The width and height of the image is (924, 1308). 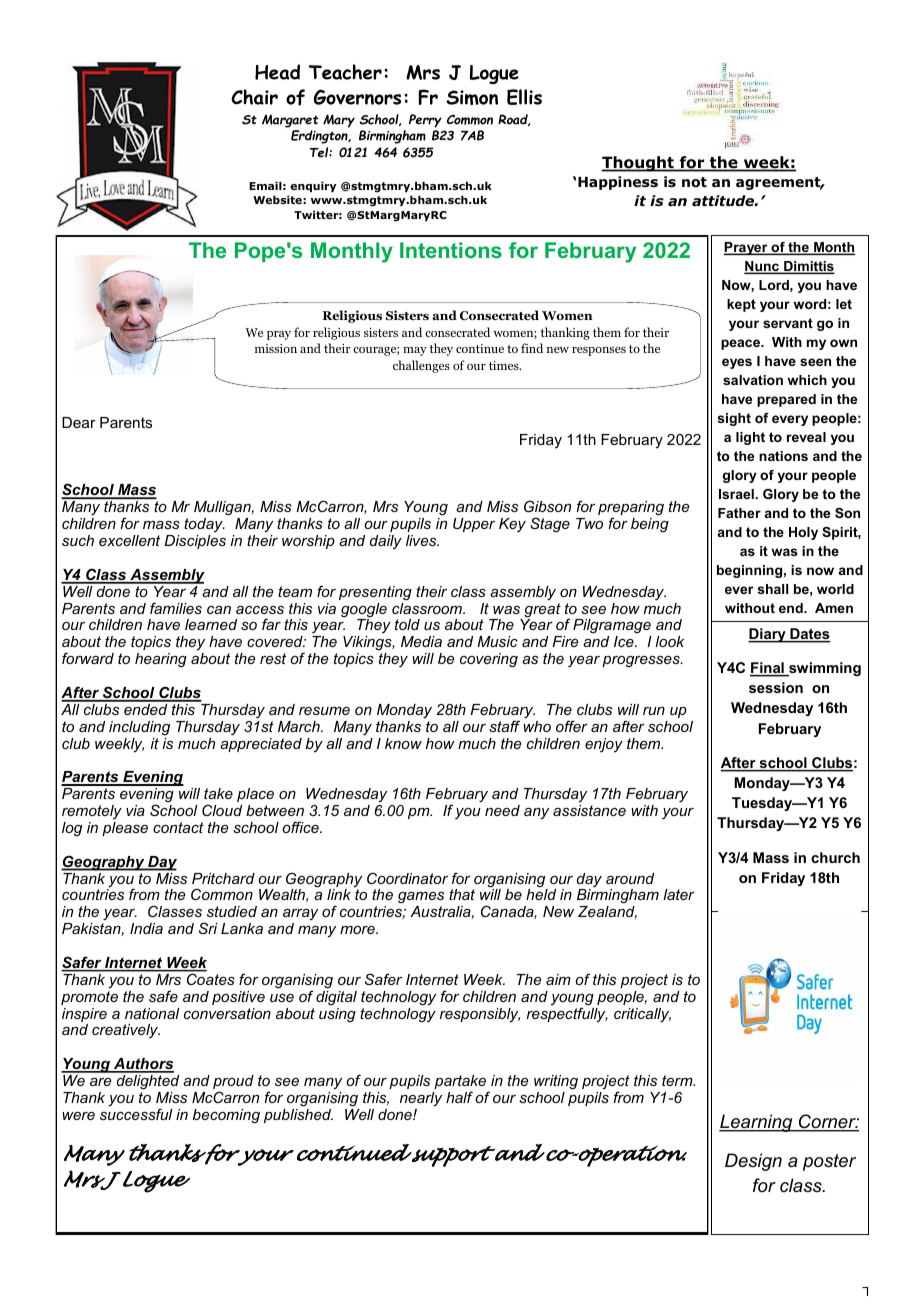 I want to click on half, so click(x=459, y=1097).
